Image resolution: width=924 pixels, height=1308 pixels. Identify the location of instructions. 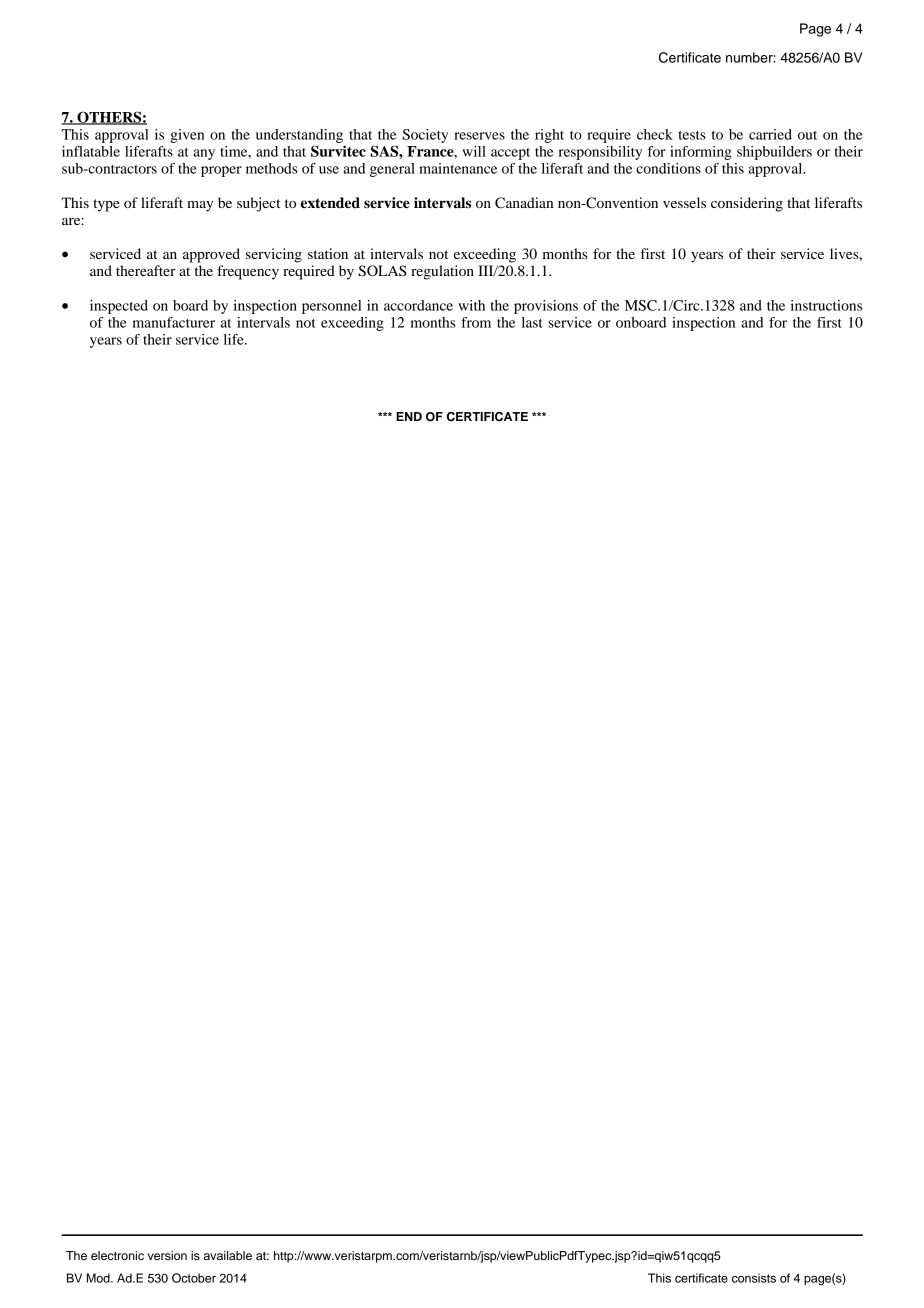
(826, 305).
